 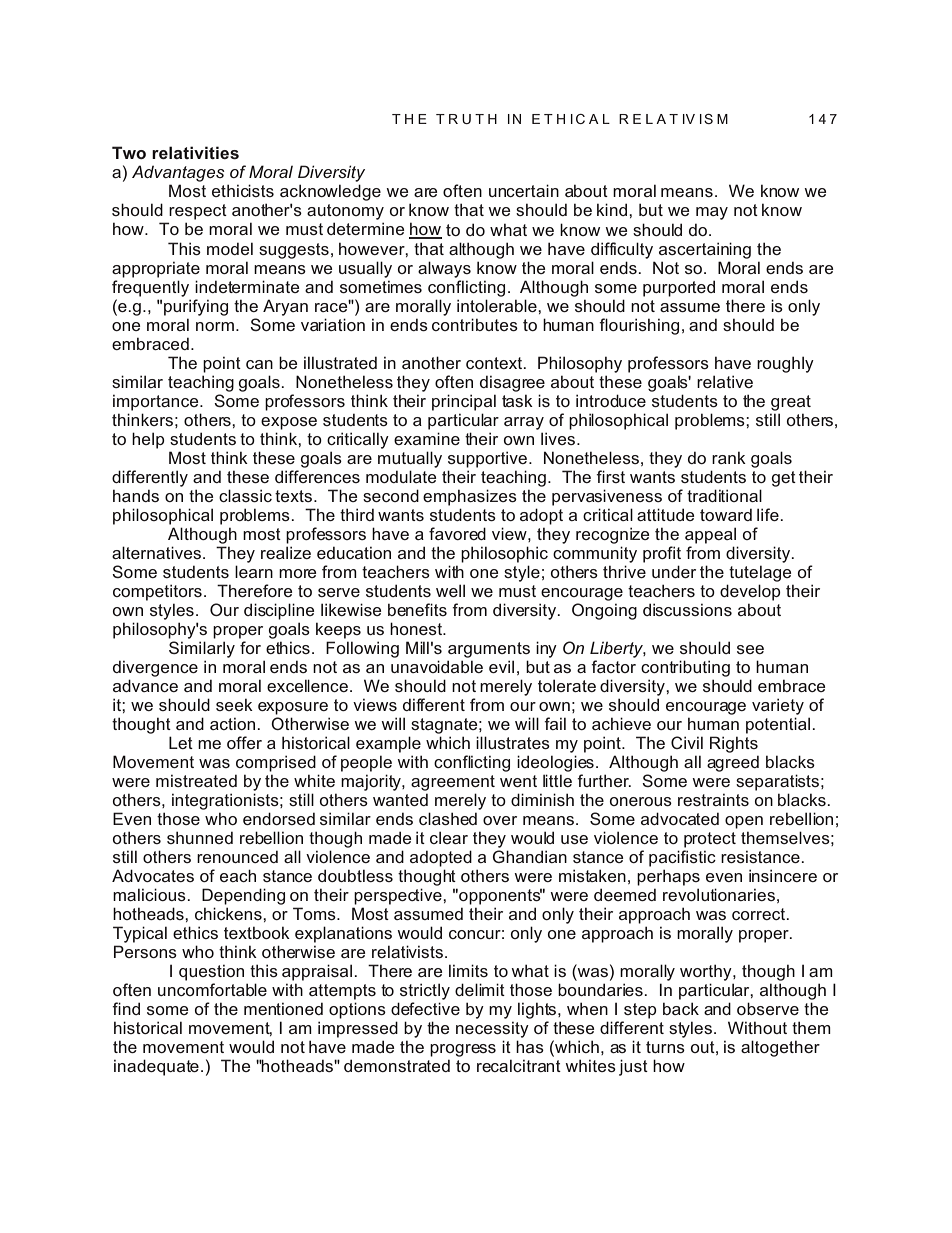 What do you see at coordinates (178, 173) in the screenshot?
I see `Advantages` at bounding box center [178, 173].
